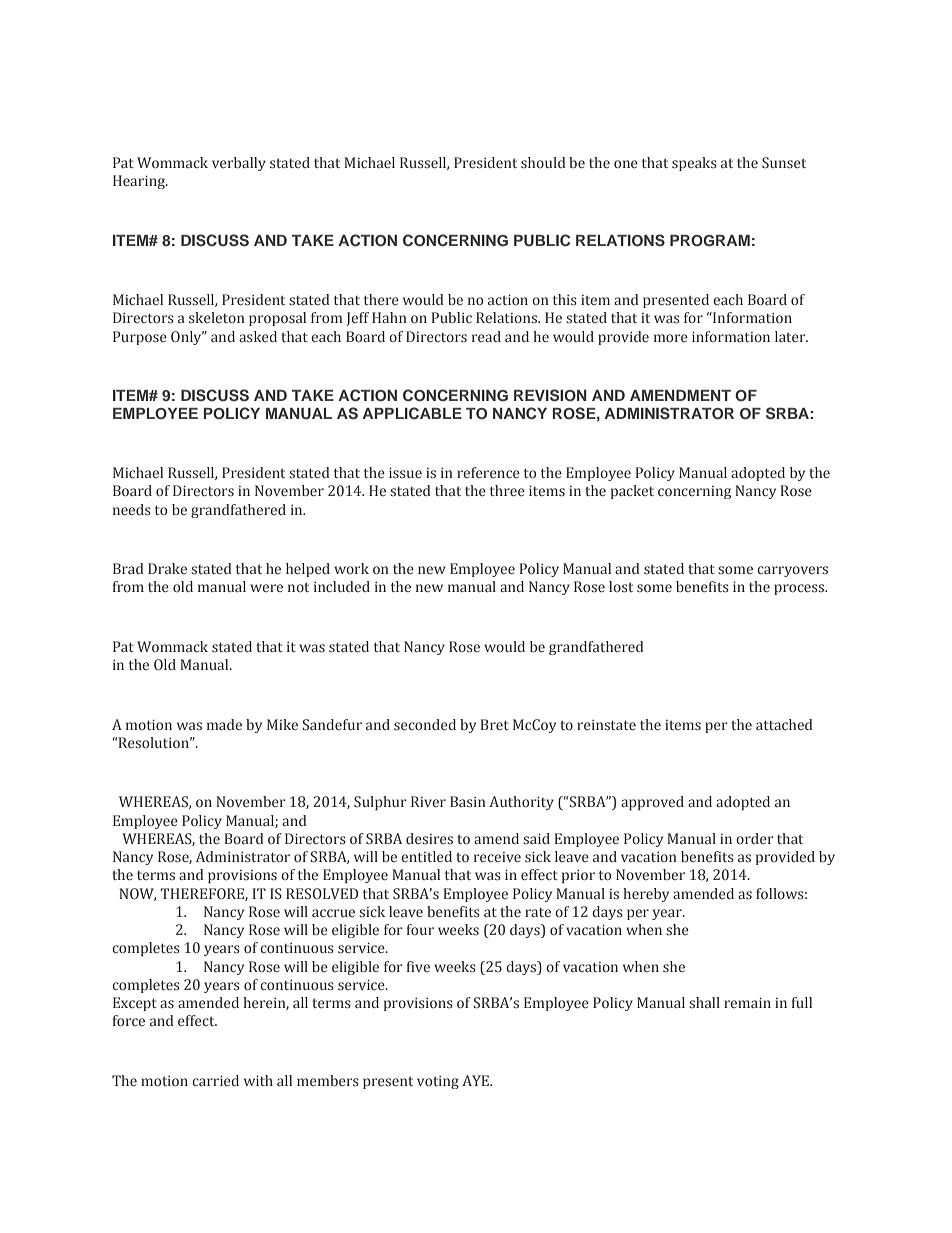 The image size is (952, 1233). Describe the element at coordinates (224, 724) in the screenshot. I see `made` at that location.
